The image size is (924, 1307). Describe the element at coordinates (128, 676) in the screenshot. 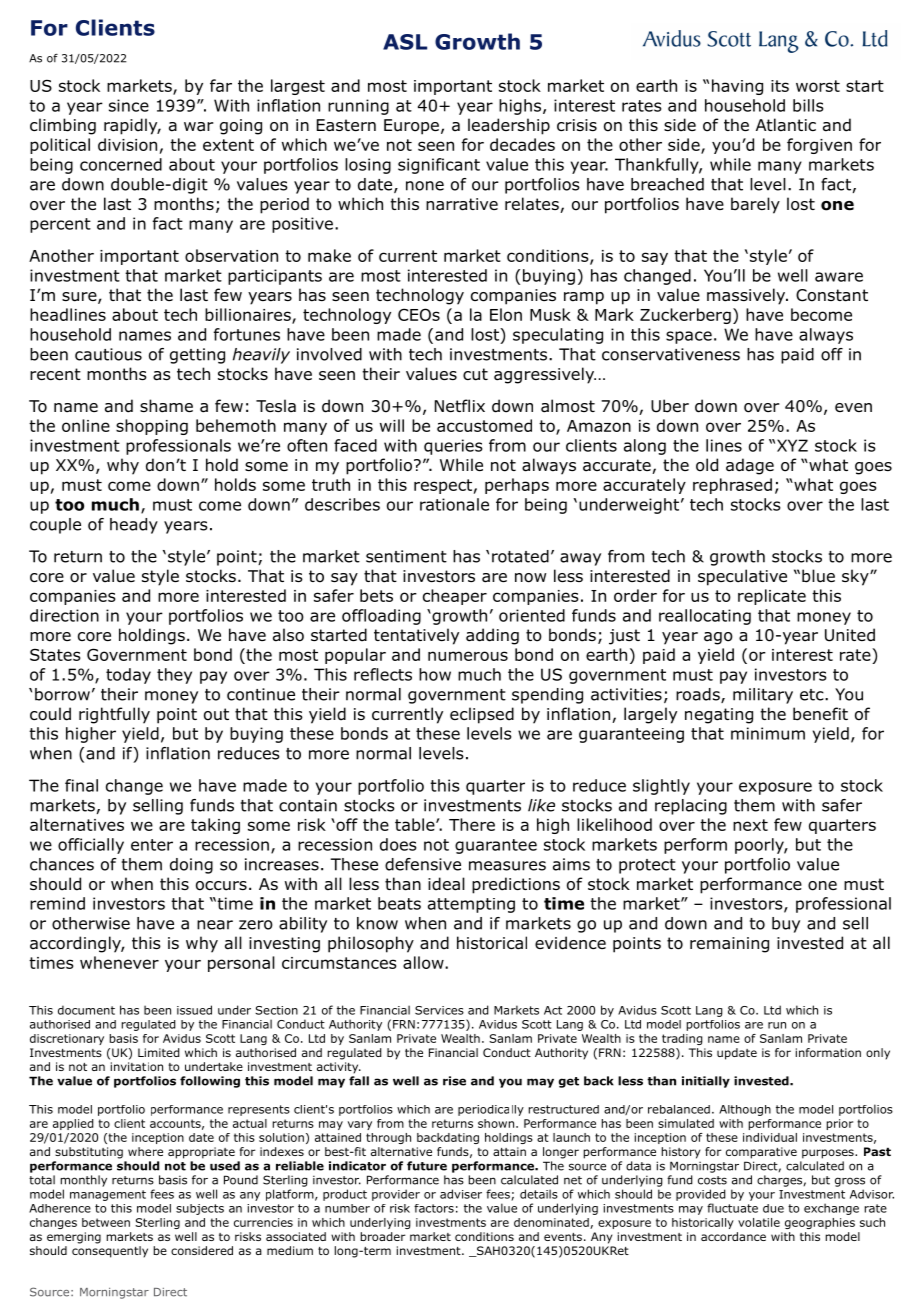

I see `today` at that location.
